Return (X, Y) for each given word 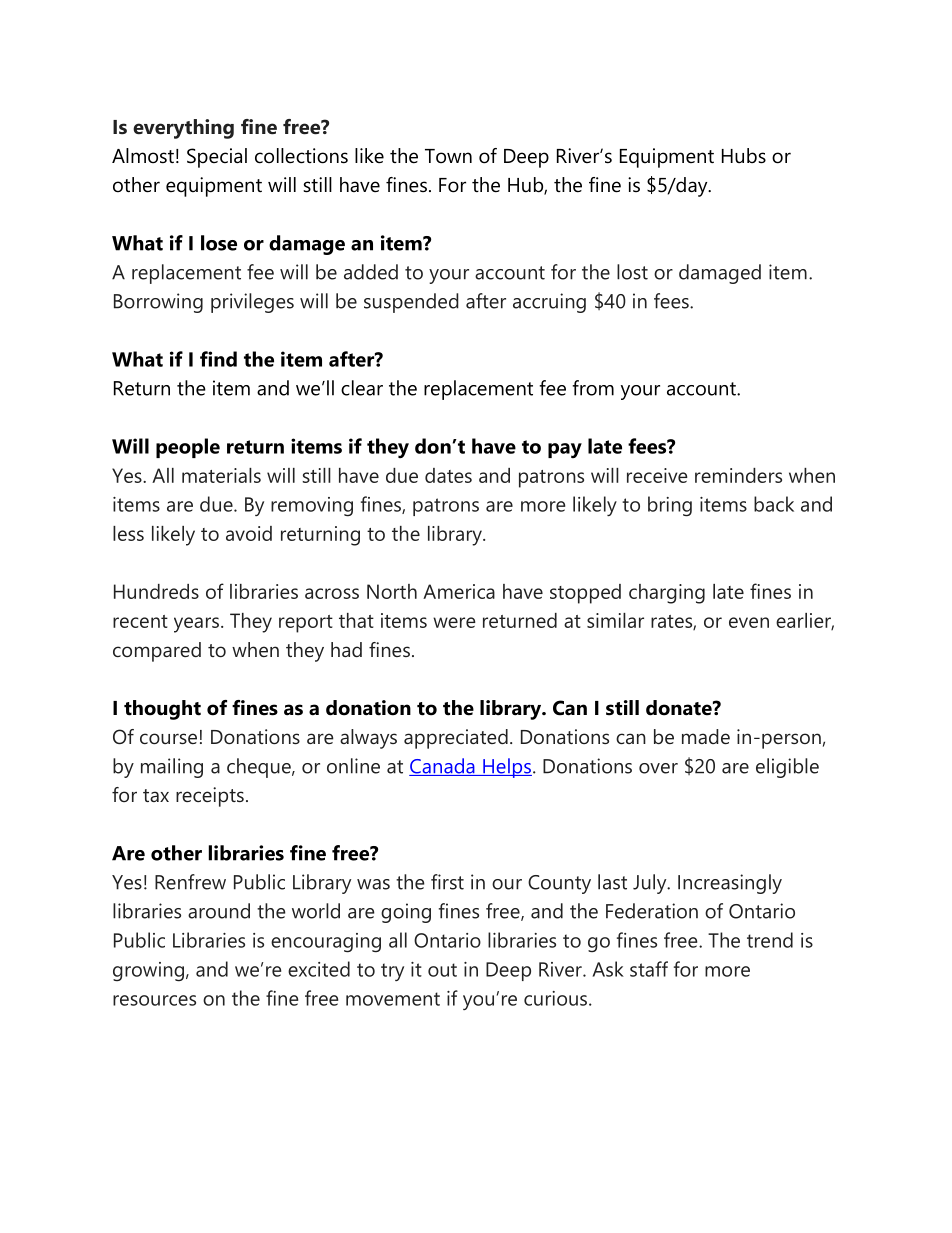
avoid (249, 533)
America (459, 591)
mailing (172, 768)
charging (667, 594)
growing (148, 972)
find (218, 359)
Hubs (744, 156)
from (593, 388)
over (658, 768)
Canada (443, 767)
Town (448, 156)
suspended (411, 303)
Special (217, 158)
